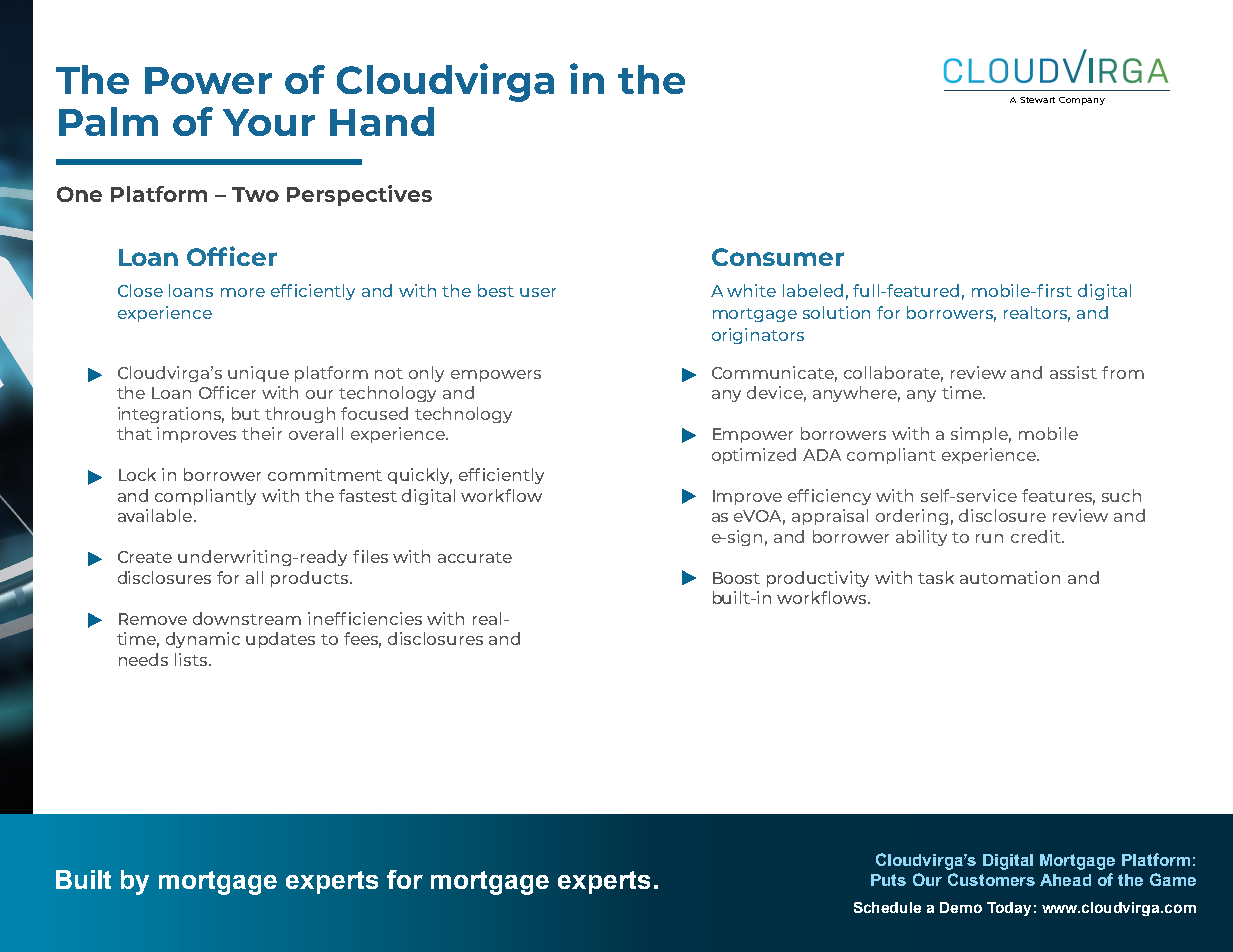  Describe the element at coordinates (1121, 495) in the screenshot. I see `such` at that location.
